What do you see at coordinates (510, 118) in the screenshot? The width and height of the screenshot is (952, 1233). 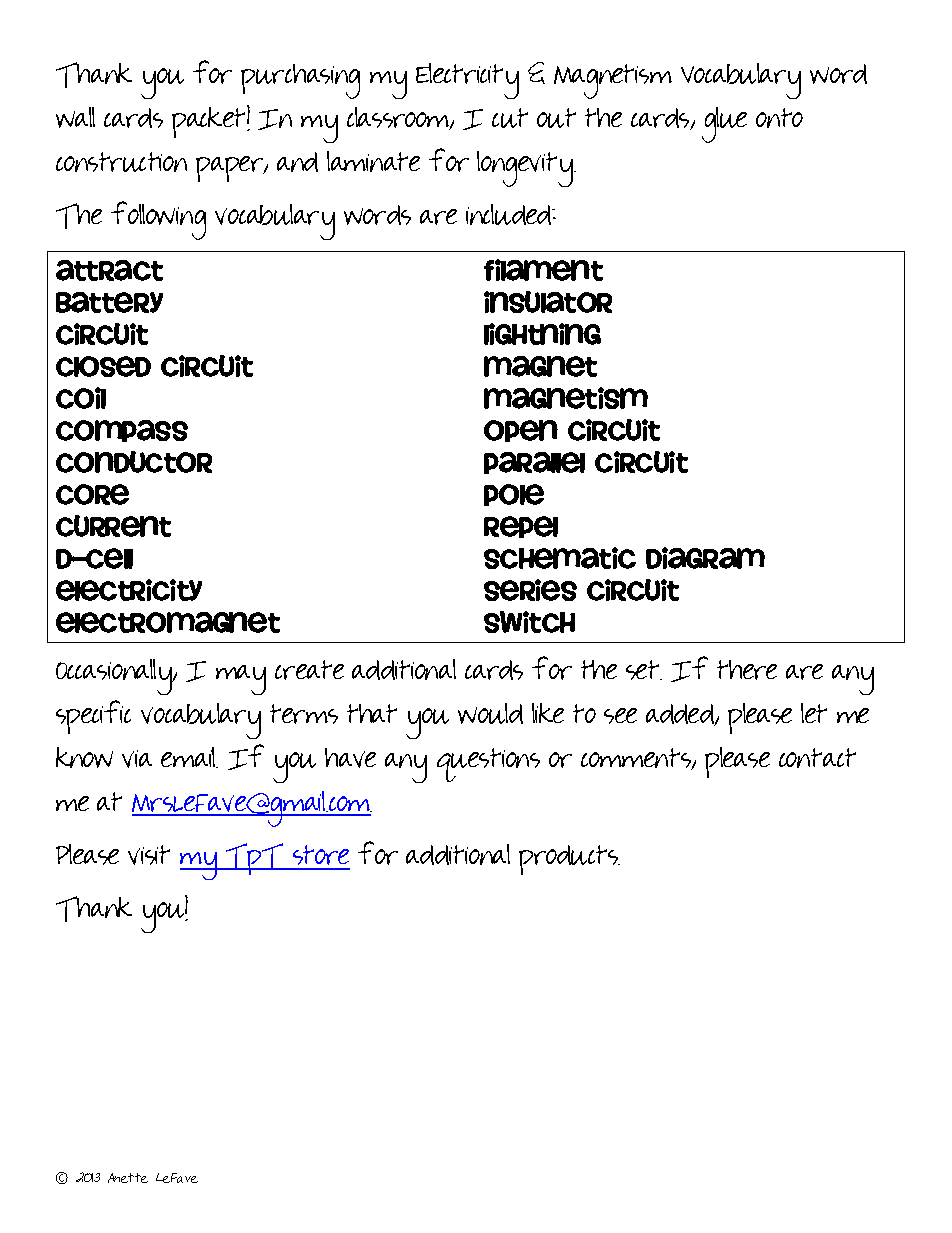 I see `cut` at bounding box center [510, 118].
